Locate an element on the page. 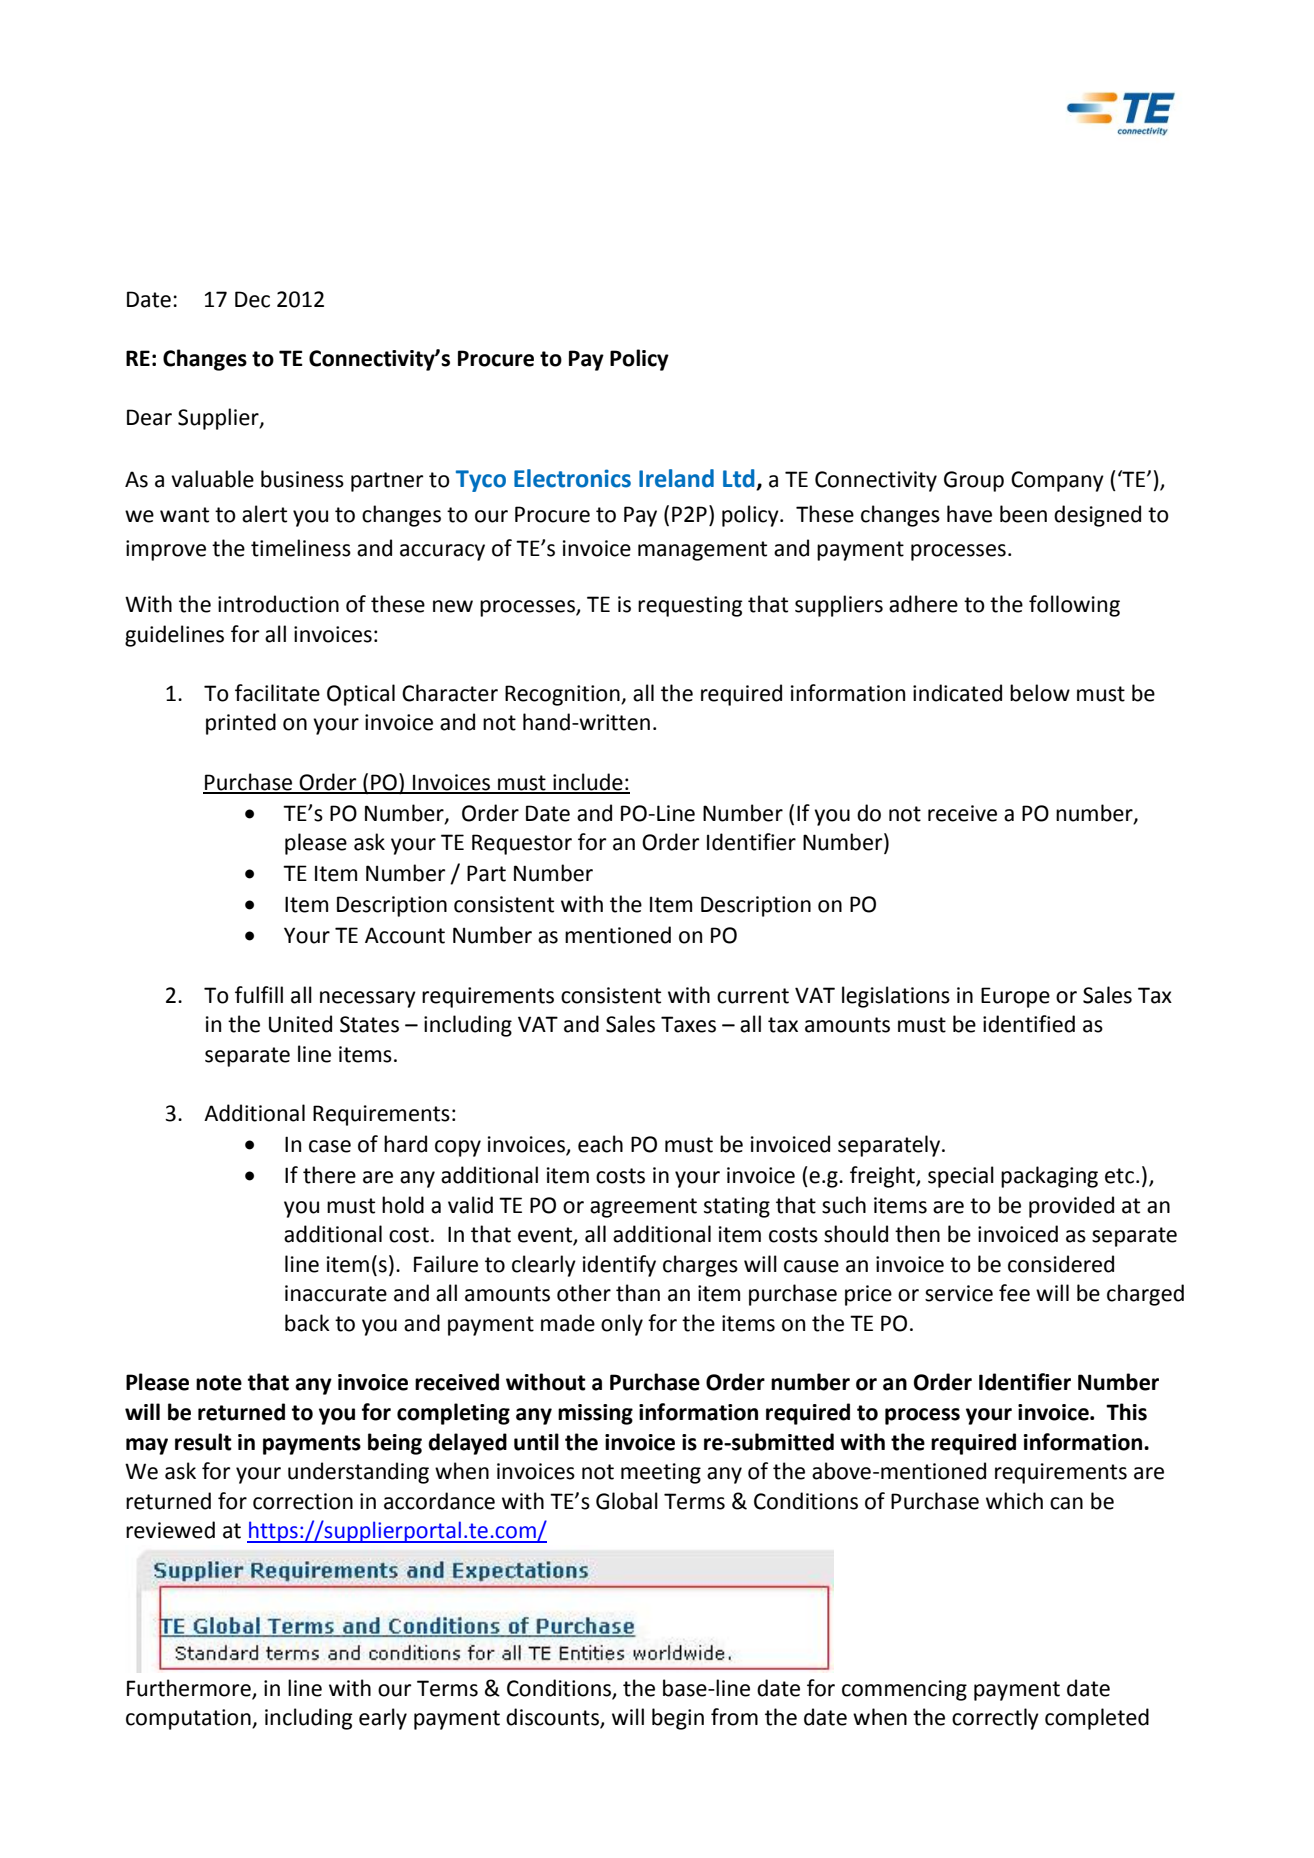 The width and height of the document is (1314, 1858). below is located at coordinates (1040, 693).
